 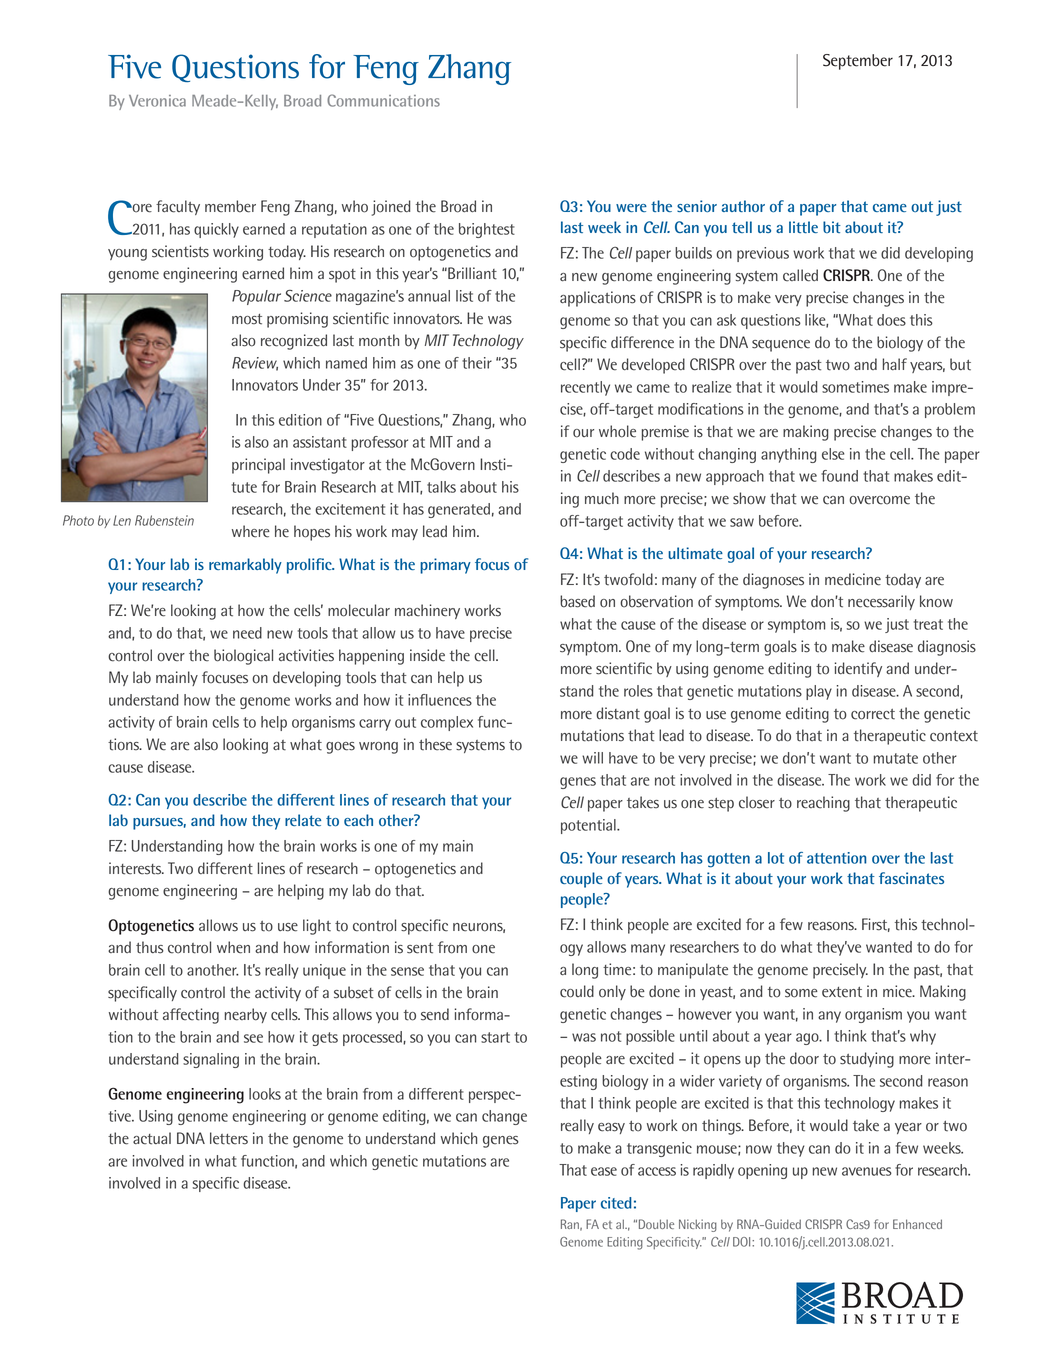 What do you see at coordinates (152, 1138) in the image?
I see `actual` at bounding box center [152, 1138].
